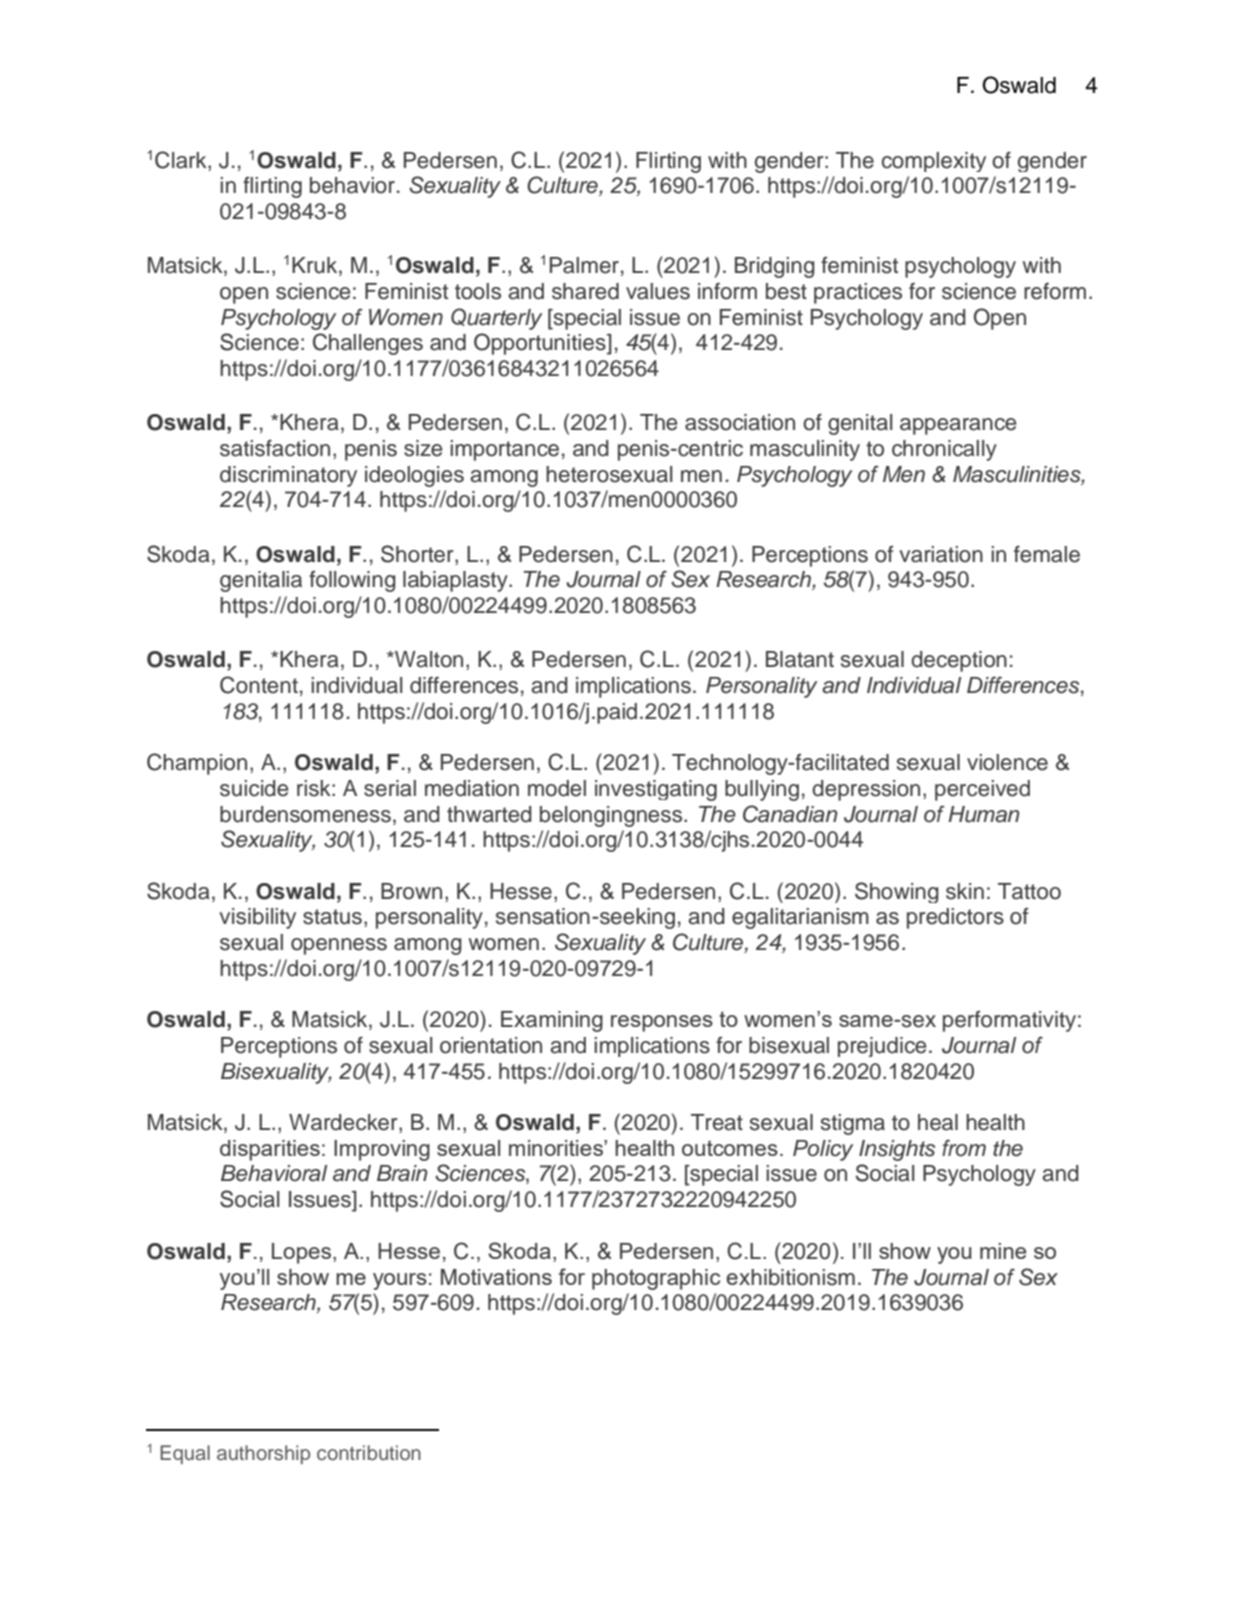 The height and width of the image is (1610, 1244). What do you see at coordinates (368, 344) in the image?
I see `Challenges` at bounding box center [368, 344].
